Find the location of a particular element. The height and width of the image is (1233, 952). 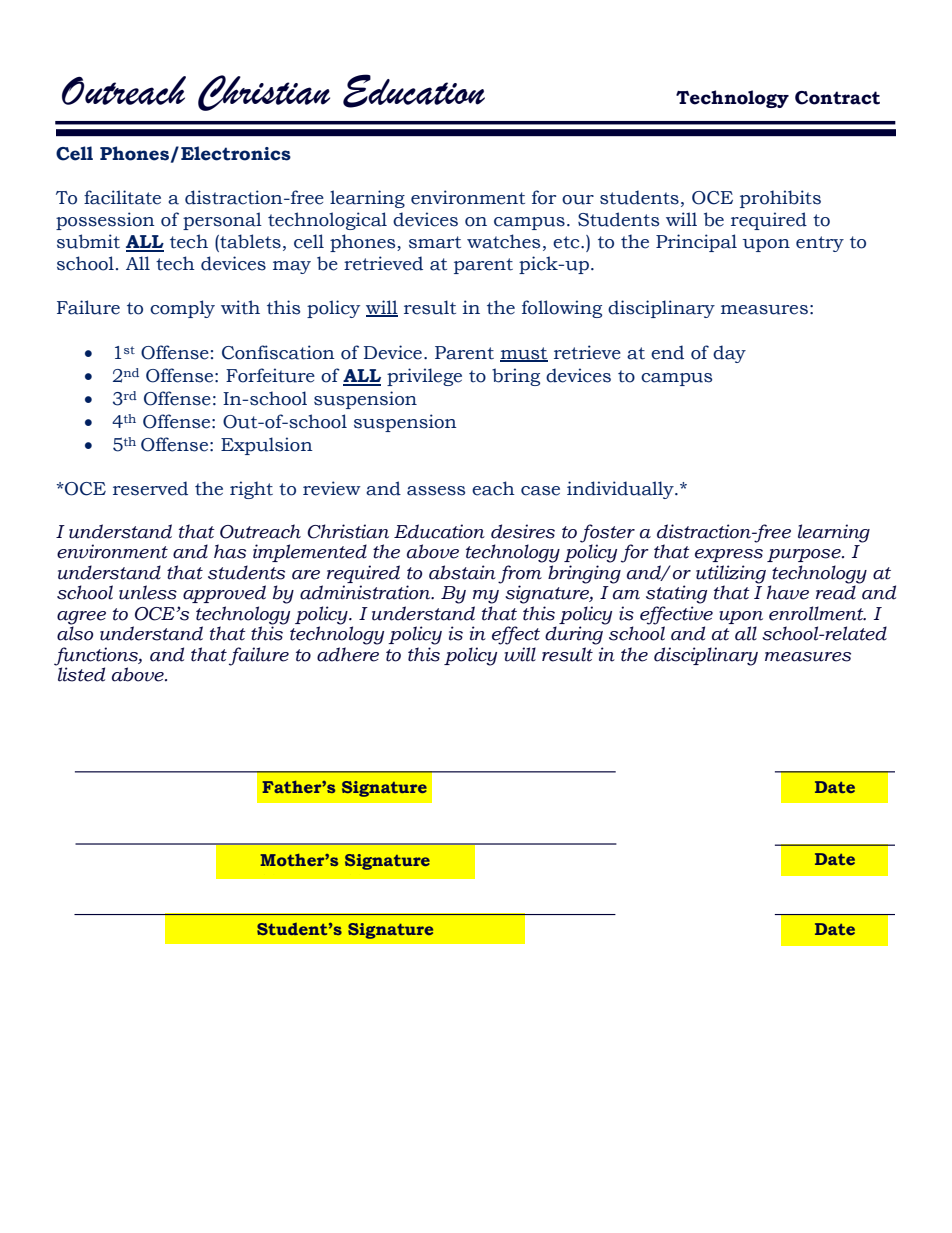

enrollment is located at coordinates (817, 613).
